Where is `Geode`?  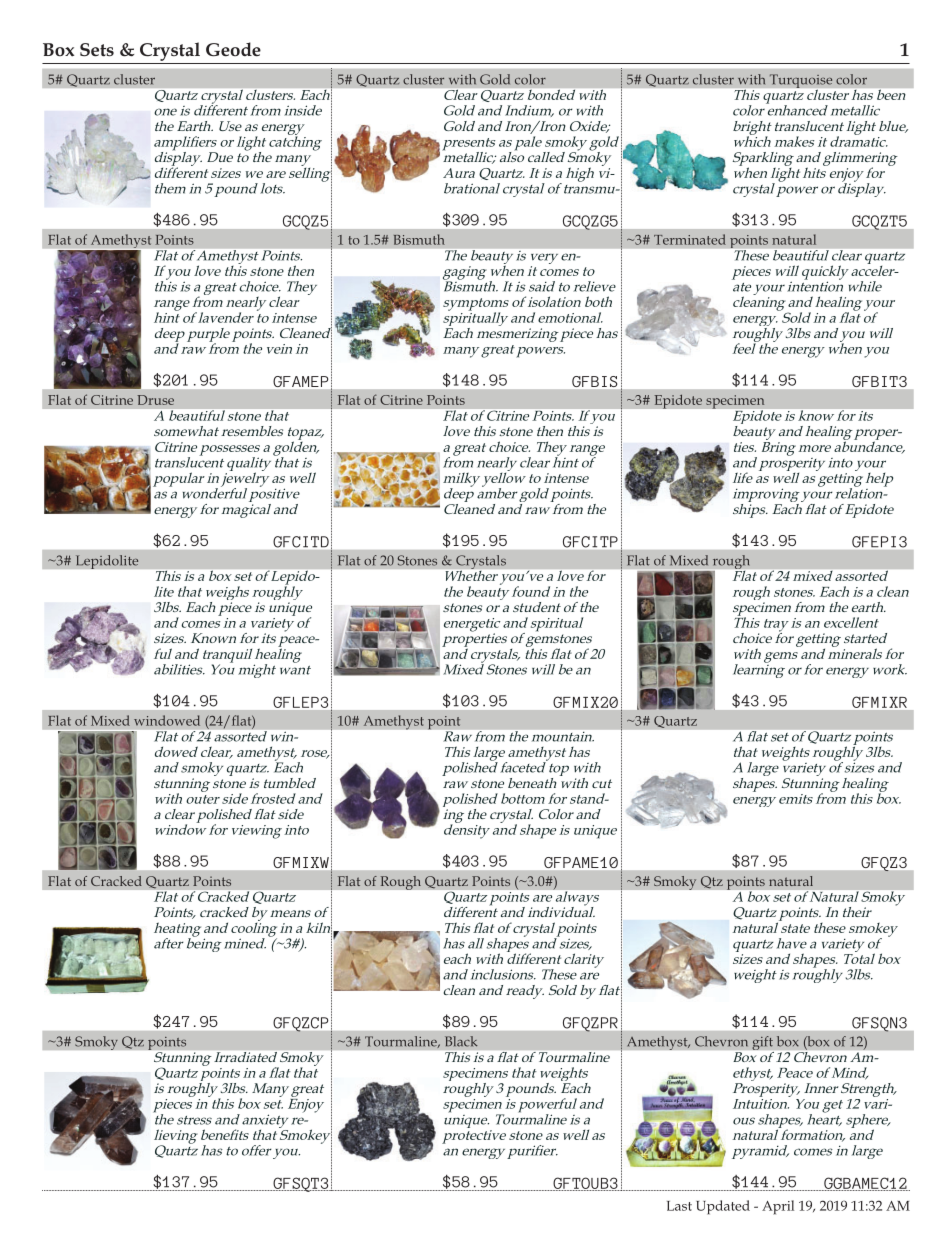 Geode is located at coordinates (233, 49).
